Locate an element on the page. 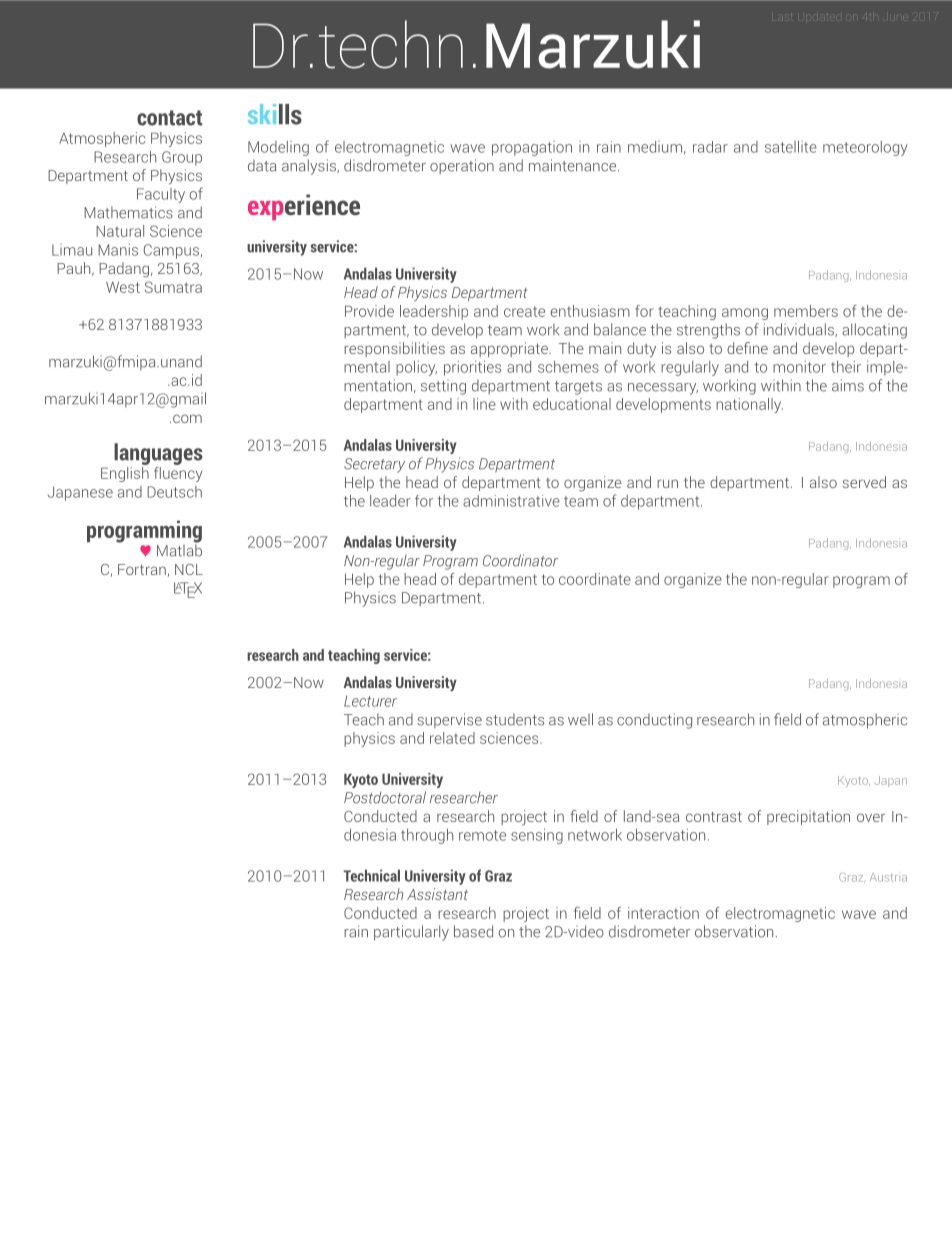 Image resolution: width=952 pixels, height=1233 pixels. administrative is located at coordinates (511, 501).
